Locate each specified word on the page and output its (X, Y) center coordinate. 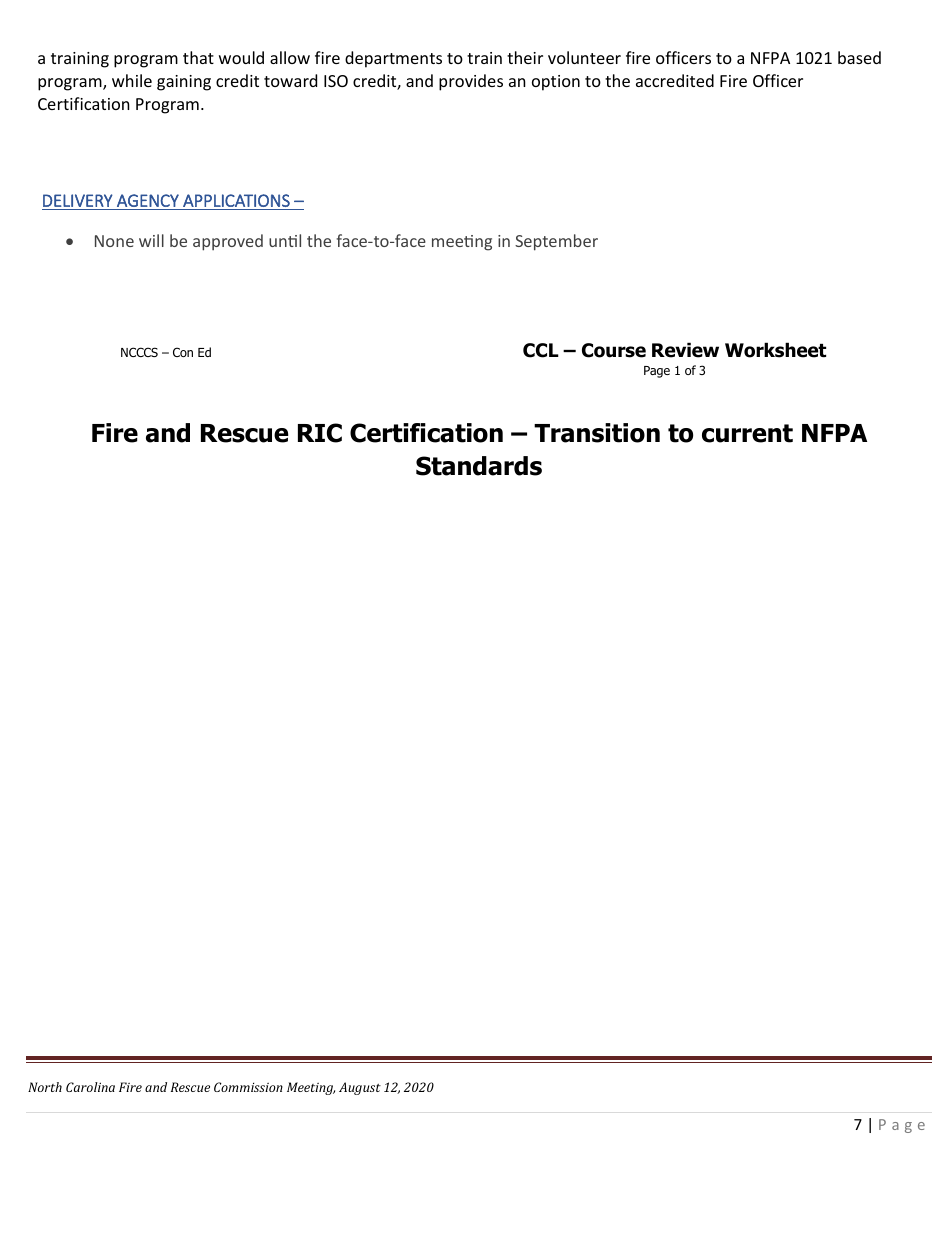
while (132, 80)
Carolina (90, 1087)
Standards (479, 466)
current (747, 433)
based (859, 57)
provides (471, 82)
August (360, 1088)
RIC (320, 433)
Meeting (311, 1088)
